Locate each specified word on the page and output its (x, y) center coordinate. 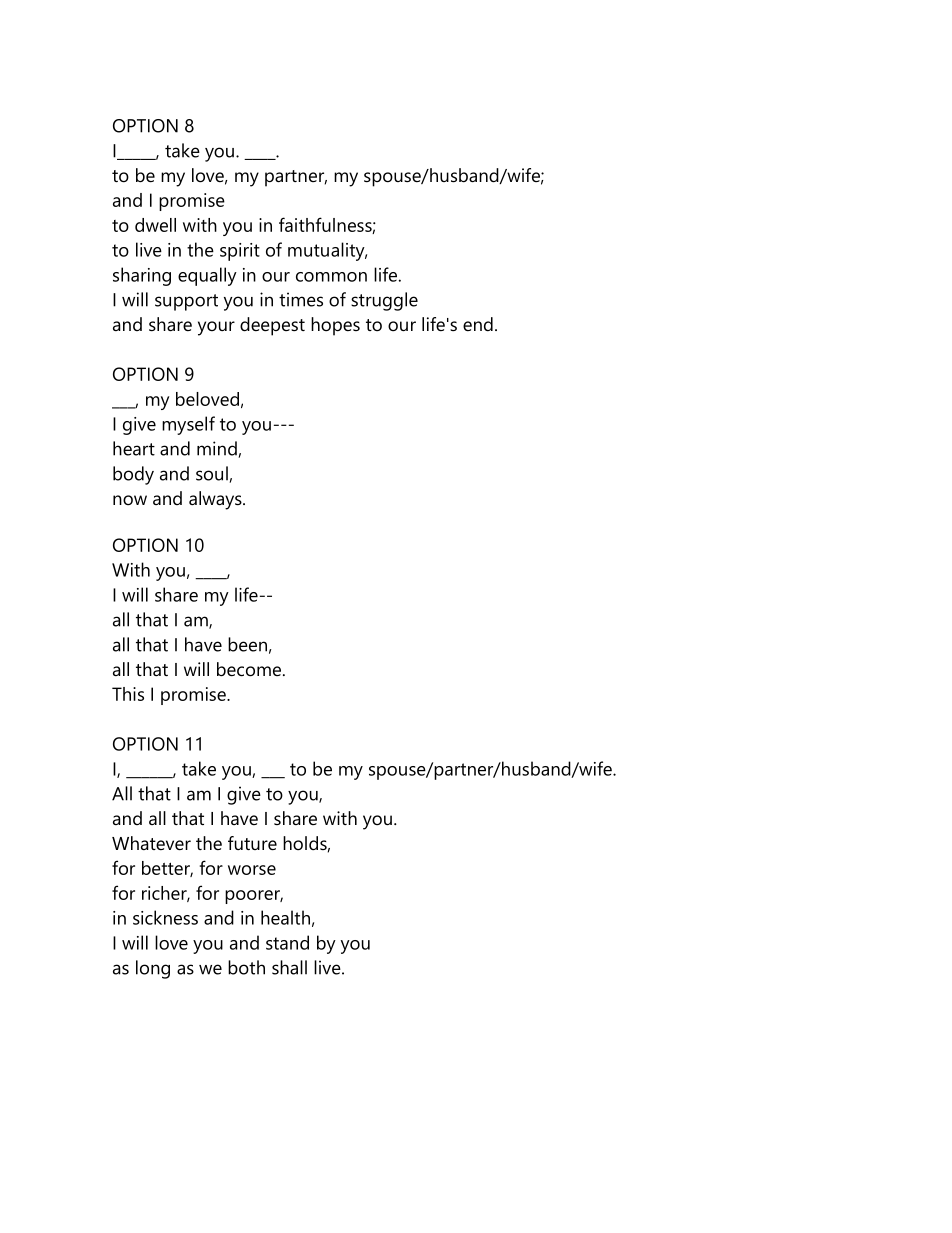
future (252, 843)
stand (287, 942)
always (216, 500)
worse (252, 870)
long (153, 969)
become (249, 669)
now (130, 500)
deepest (272, 326)
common (331, 277)
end (478, 324)
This (128, 694)
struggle (384, 301)
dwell (155, 225)
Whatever (151, 843)
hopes (335, 326)
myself (188, 425)
